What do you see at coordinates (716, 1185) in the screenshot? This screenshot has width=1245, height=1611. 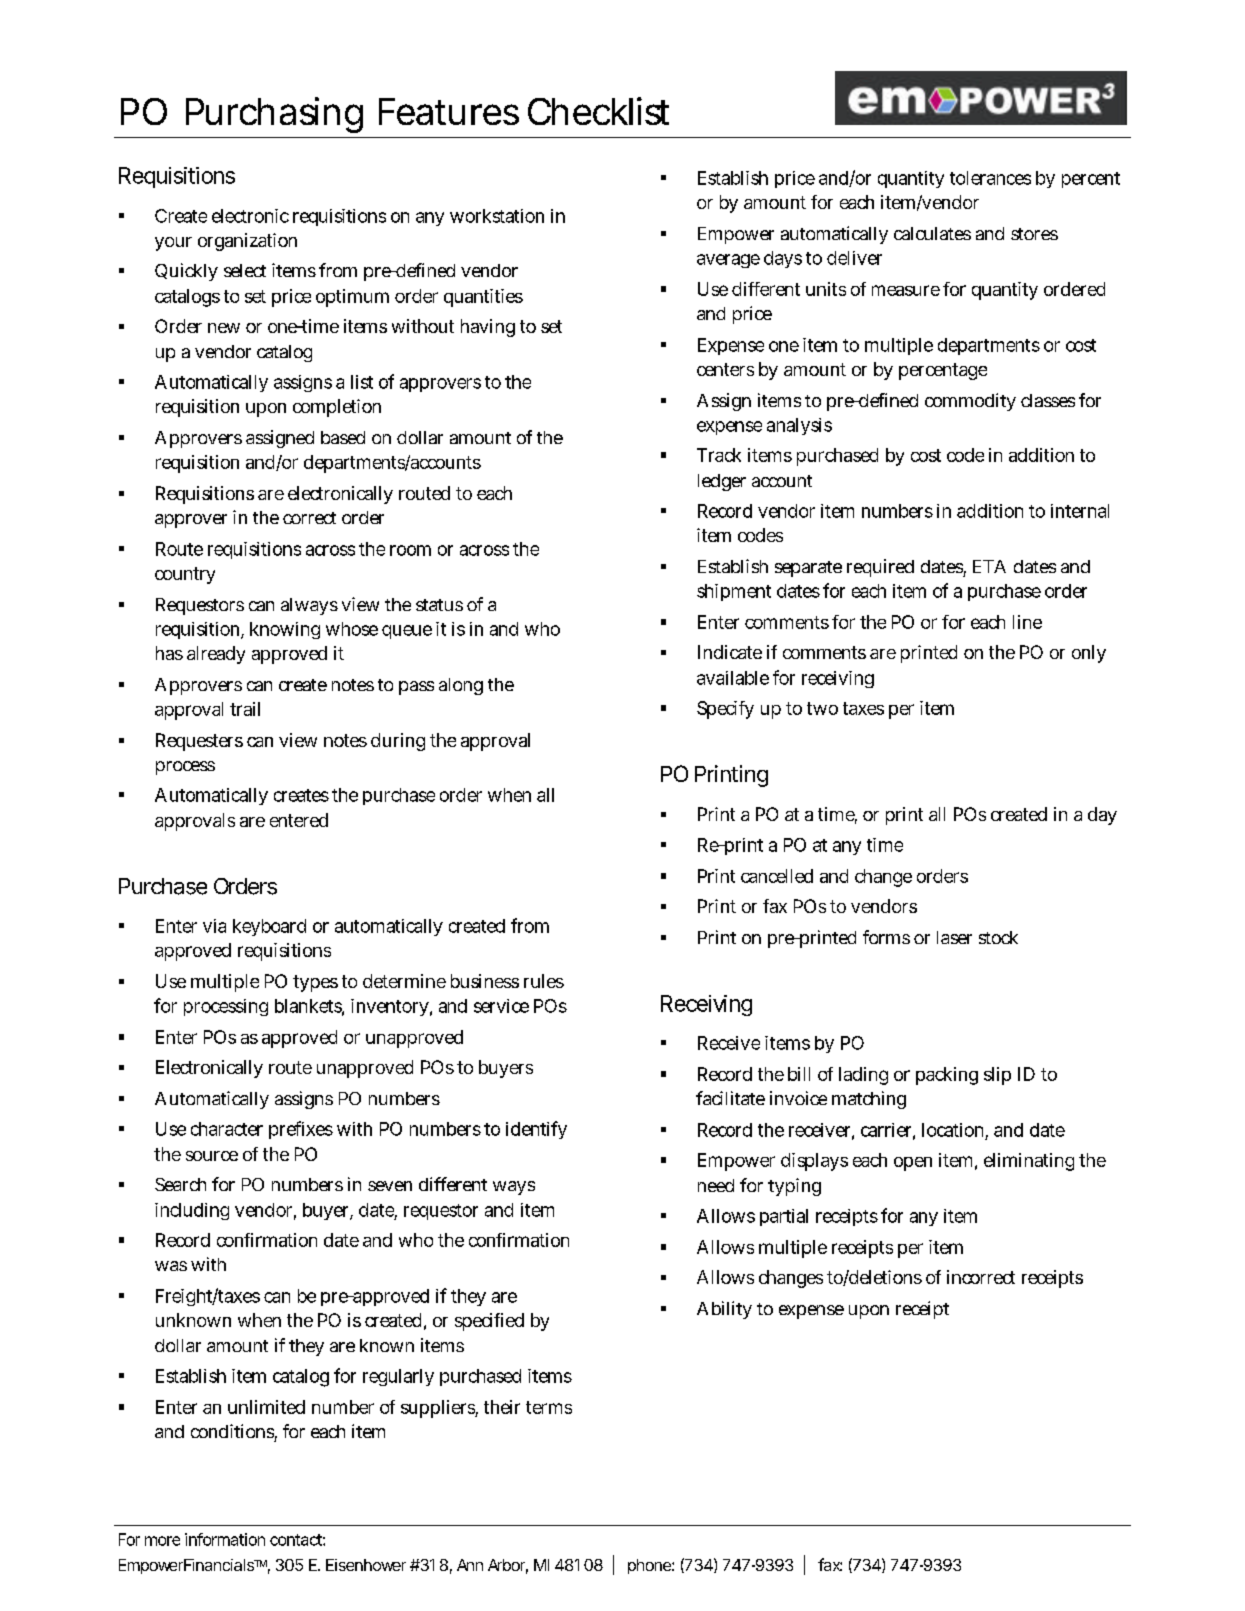 I see `need` at bounding box center [716, 1185].
